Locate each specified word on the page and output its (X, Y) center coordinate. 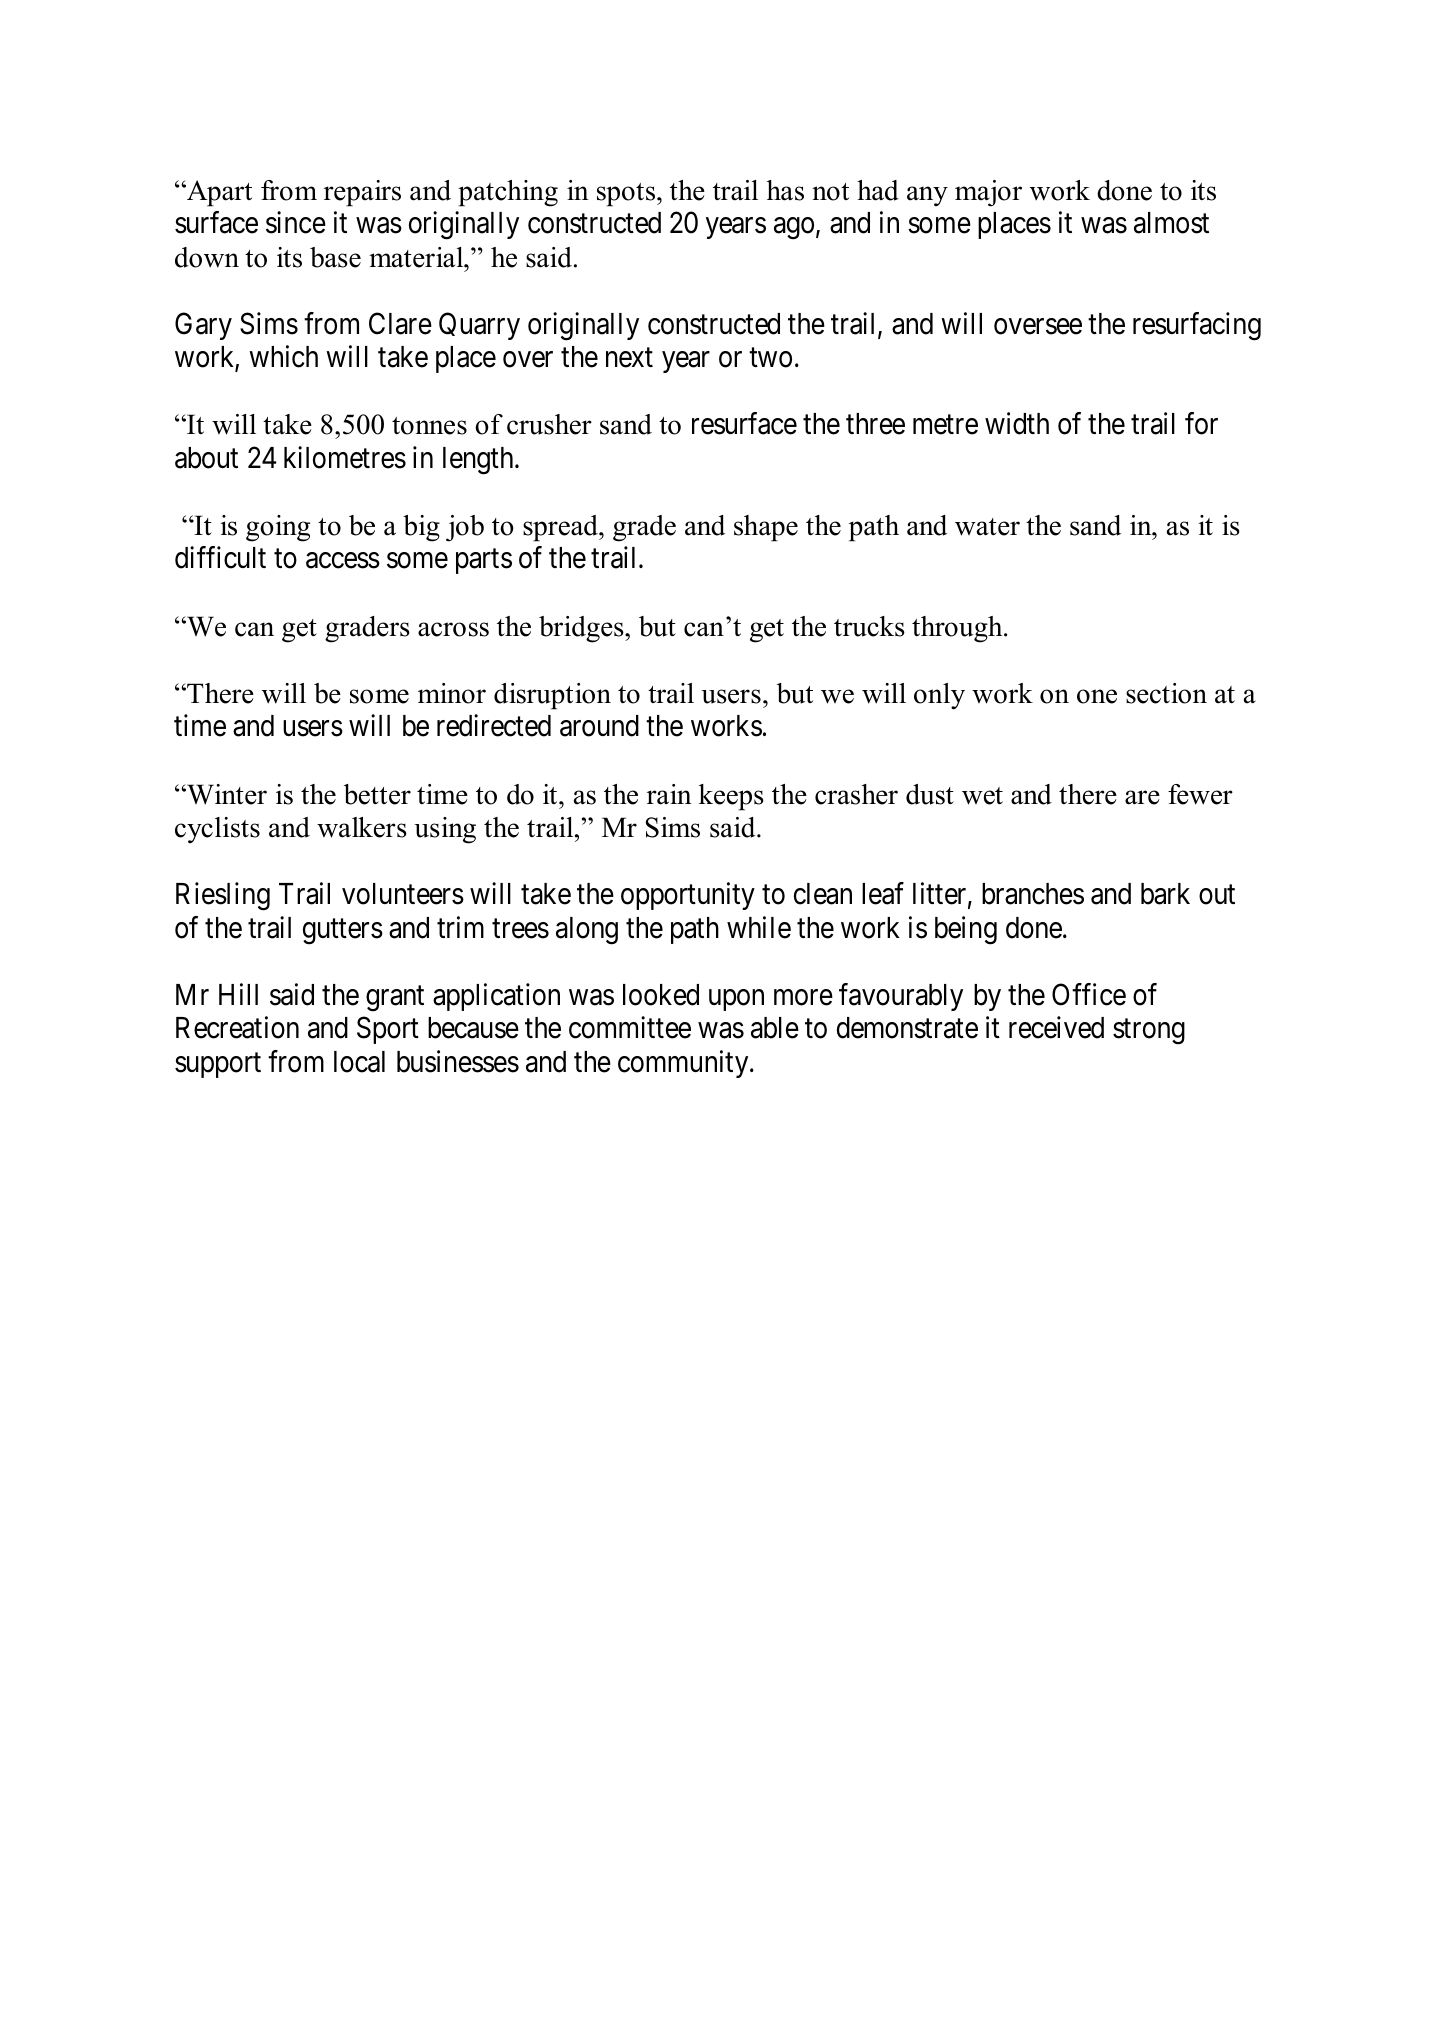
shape (766, 528)
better (377, 794)
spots (627, 195)
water (987, 527)
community (684, 1064)
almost (1171, 223)
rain (669, 794)
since (296, 222)
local (359, 1062)
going (278, 528)
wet (982, 796)
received (1056, 1027)
